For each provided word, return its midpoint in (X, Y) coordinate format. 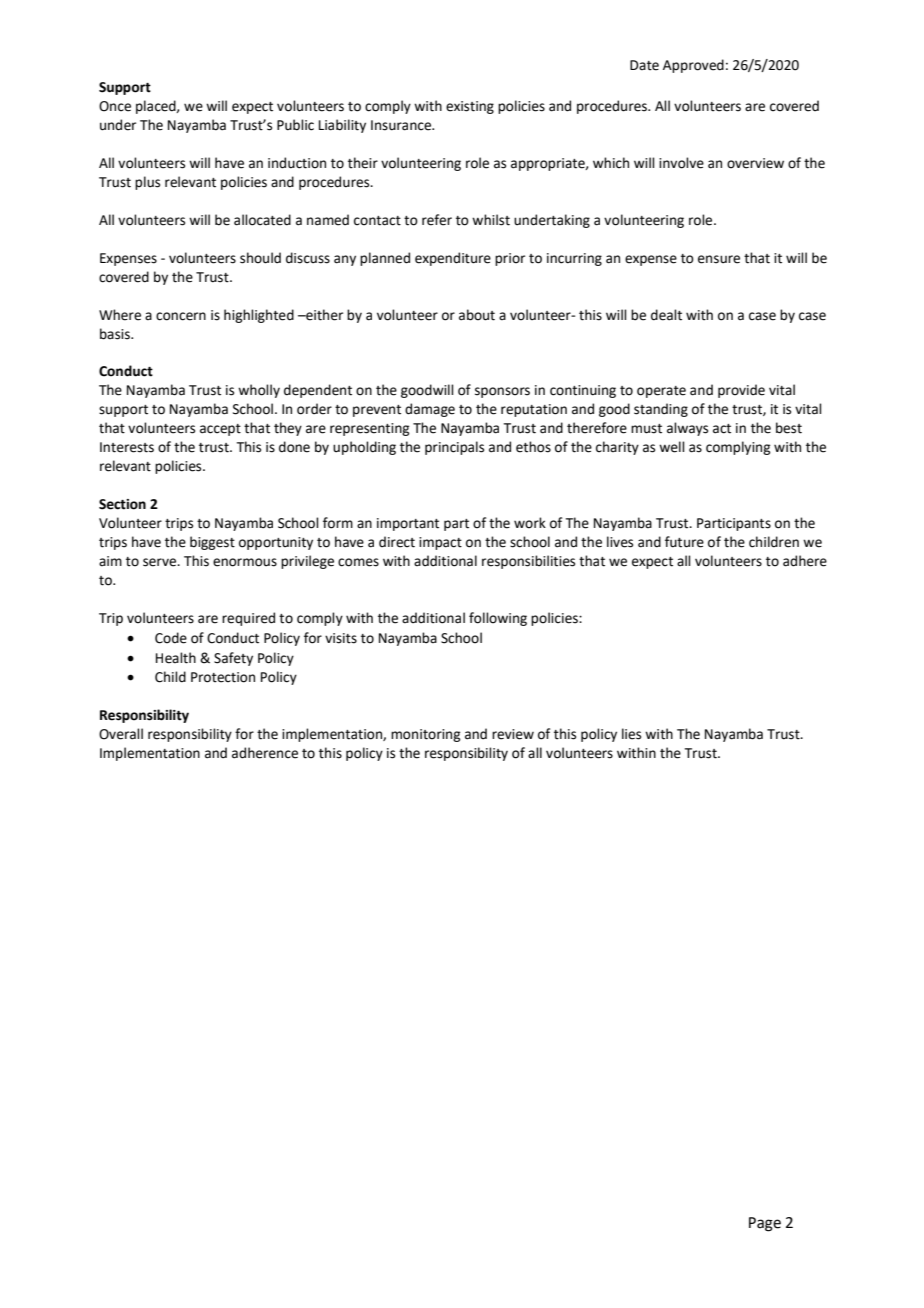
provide (741, 391)
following (498, 619)
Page (765, 1224)
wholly (259, 391)
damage (430, 410)
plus (147, 183)
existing (470, 107)
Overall (121, 734)
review (513, 734)
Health (176, 658)
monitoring (425, 735)
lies (631, 734)
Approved (693, 66)
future (684, 542)
